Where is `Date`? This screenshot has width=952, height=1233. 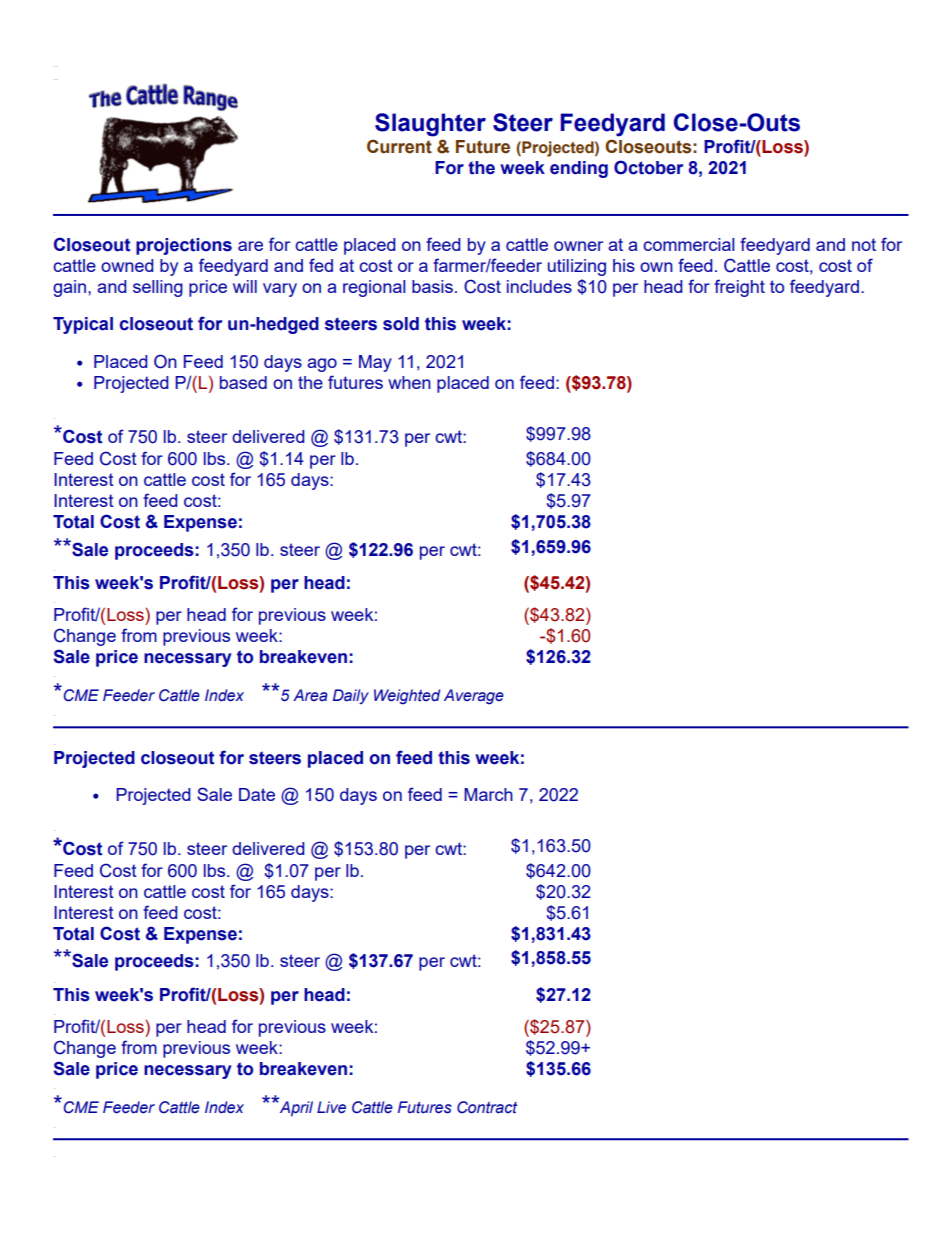
Date is located at coordinates (257, 794).
